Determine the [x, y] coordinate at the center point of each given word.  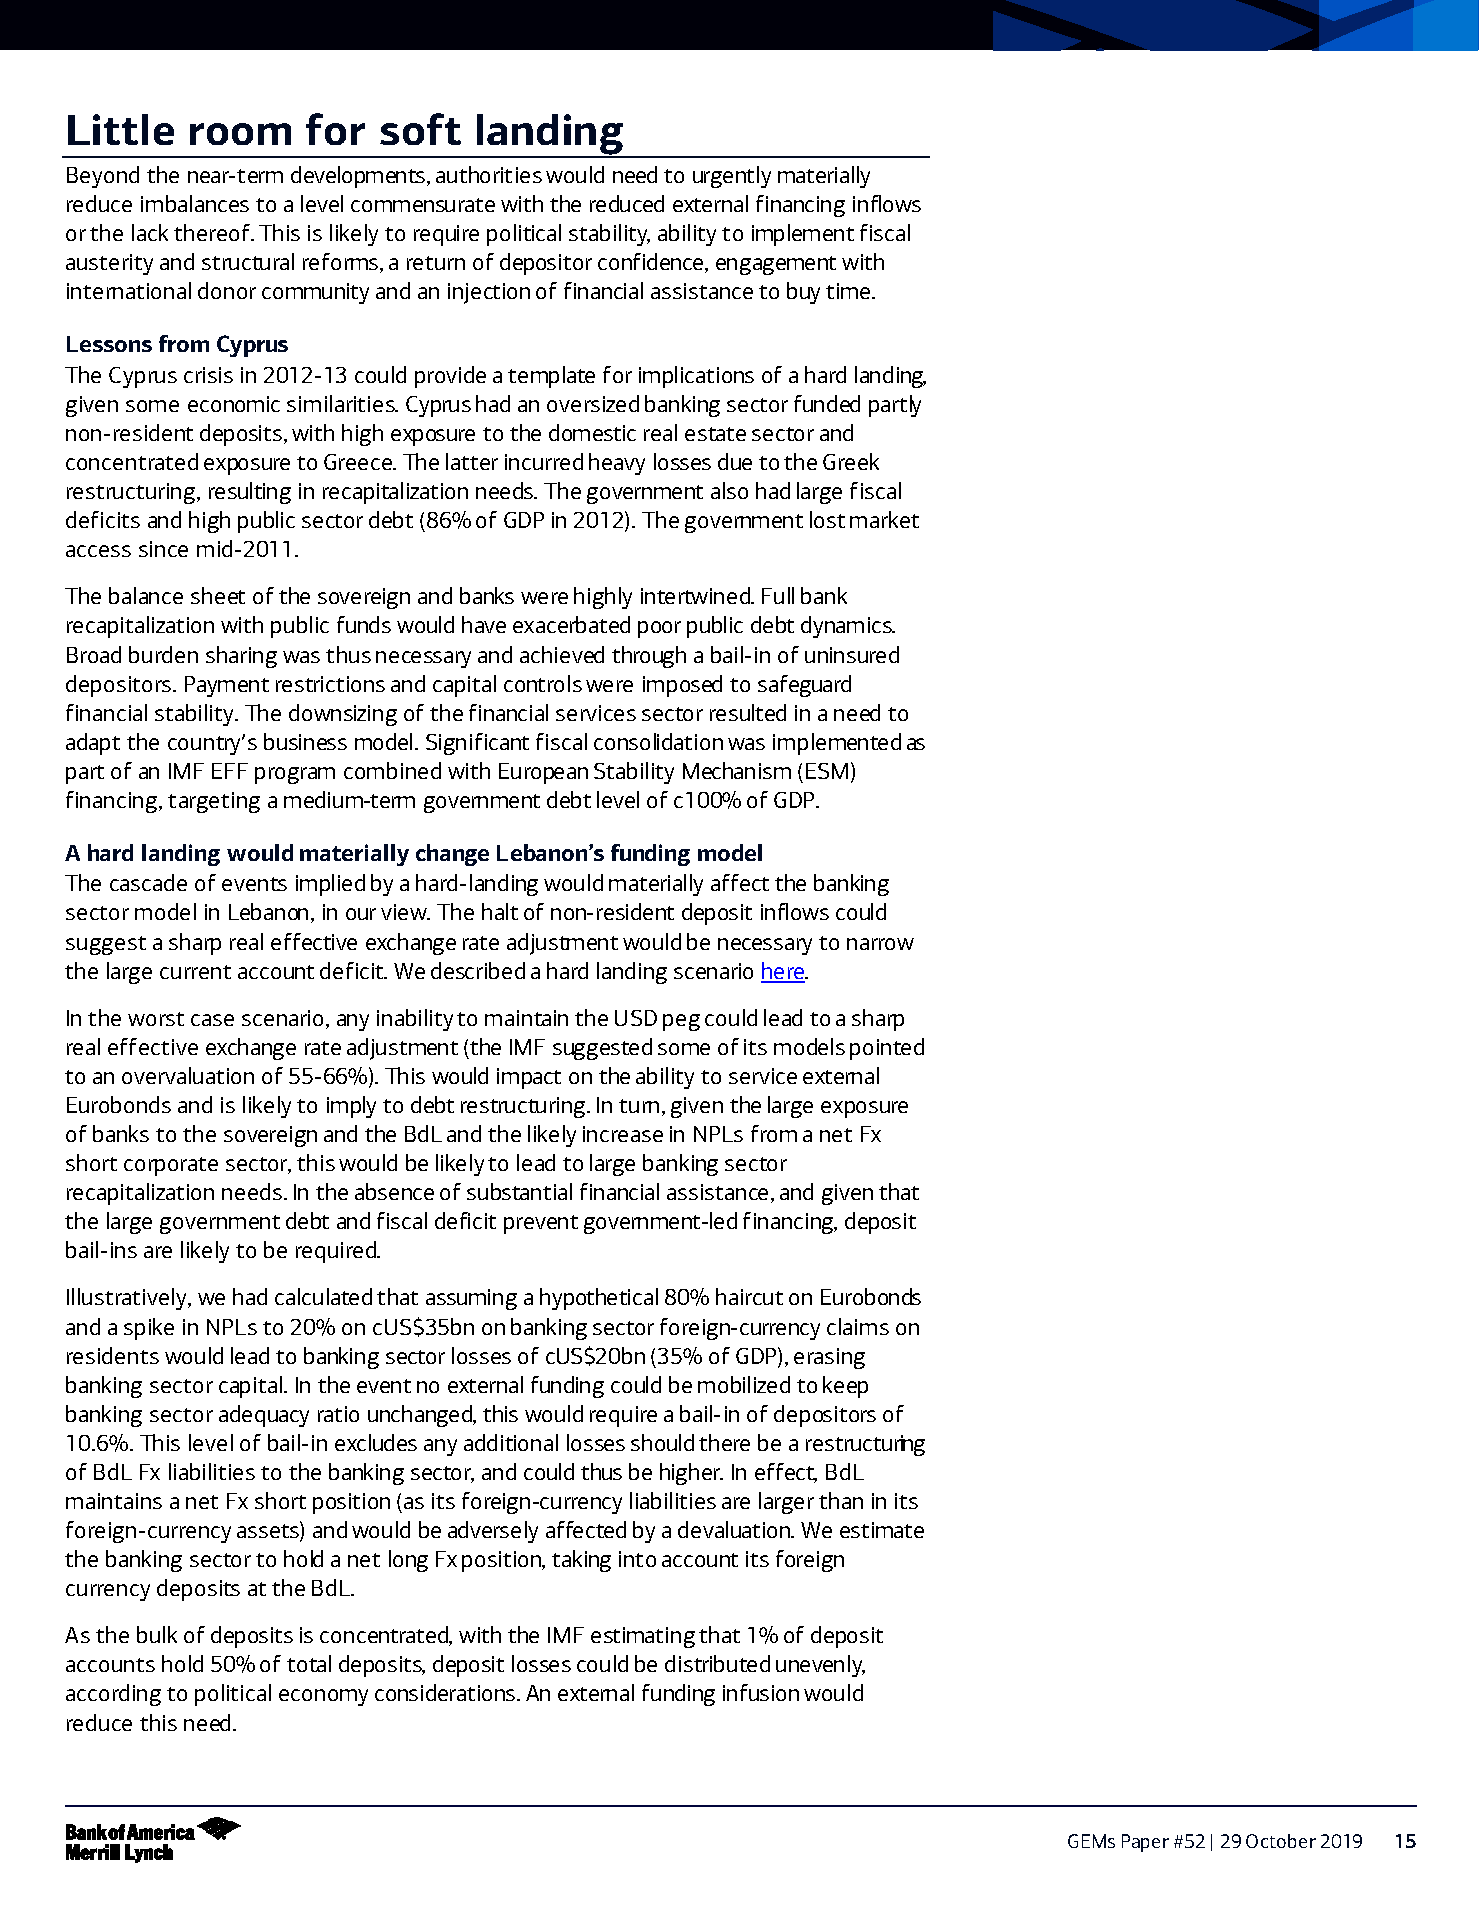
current [195, 972]
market [884, 519]
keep [845, 1387]
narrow [880, 944]
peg [681, 1022]
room [240, 134]
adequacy [264, 1416]
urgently [732, 177]
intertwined [697, 595]
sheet [218, 595]
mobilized [744, 1384]
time [848, 291]
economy [323, 1697]
